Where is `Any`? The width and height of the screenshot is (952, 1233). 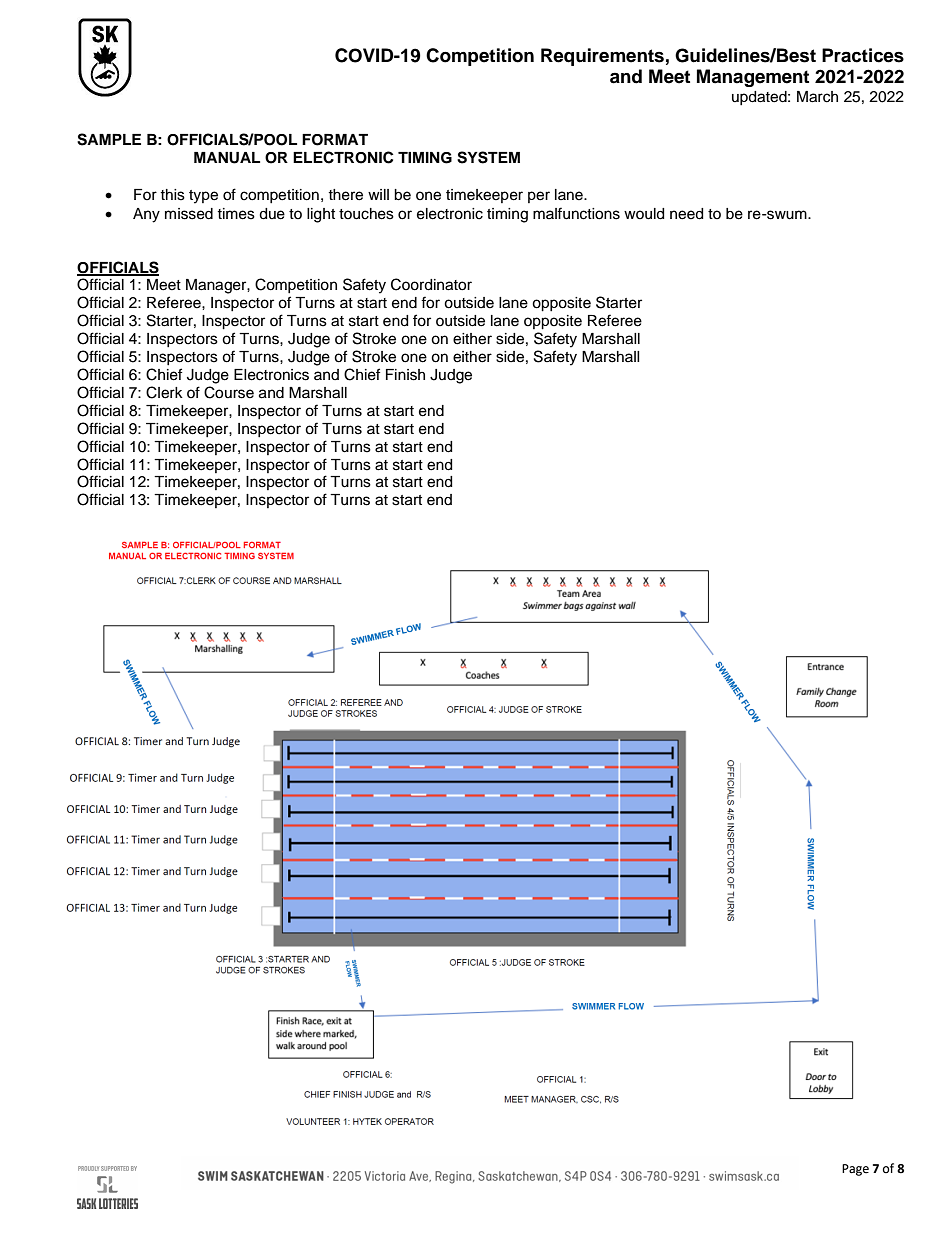 Any is located at coordinates (146, 215).
